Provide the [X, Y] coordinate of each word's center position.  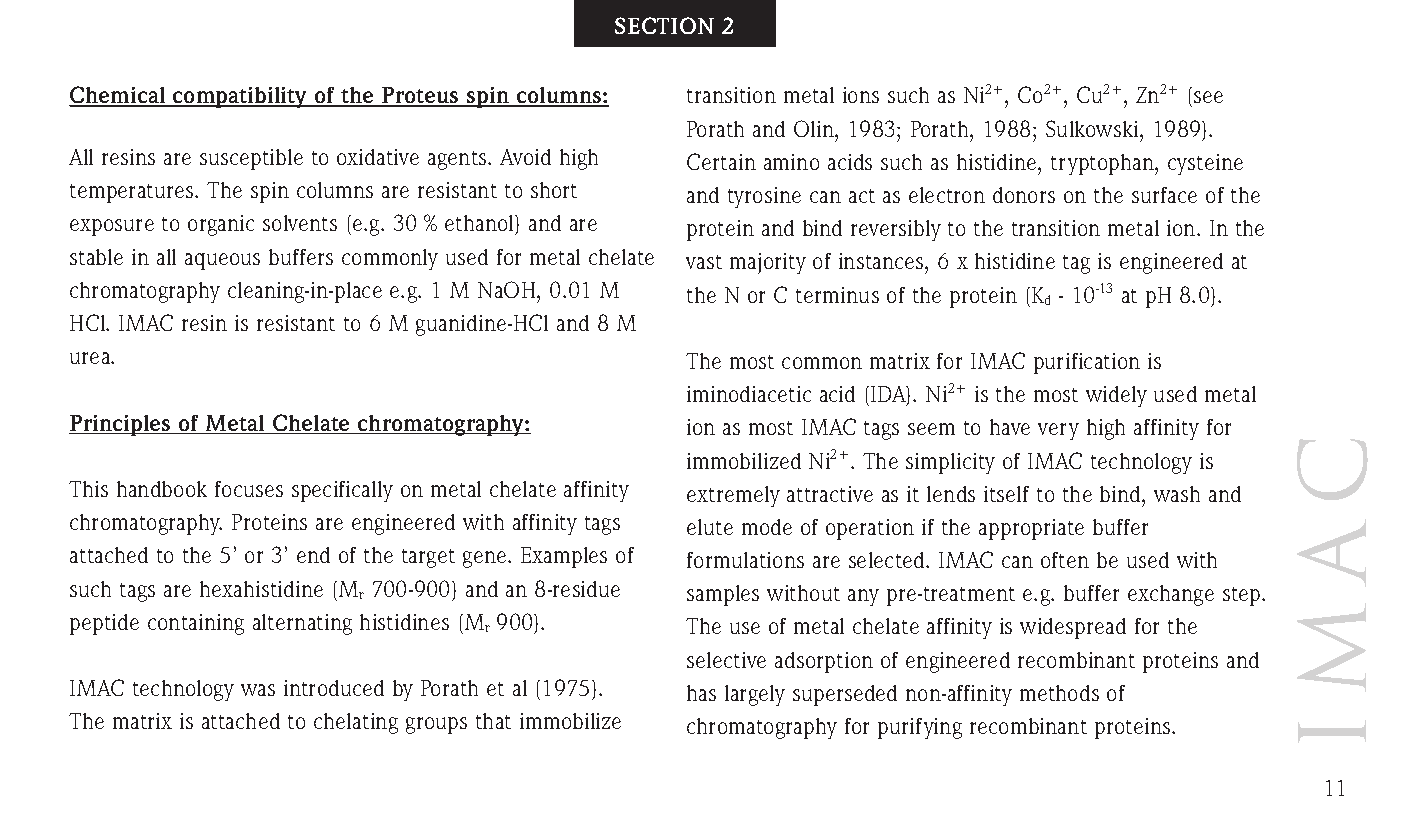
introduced [334, 688]
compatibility [240, 97]
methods [1059, 693]
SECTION [664, 25]
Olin [815, 128]
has [701, 693]
